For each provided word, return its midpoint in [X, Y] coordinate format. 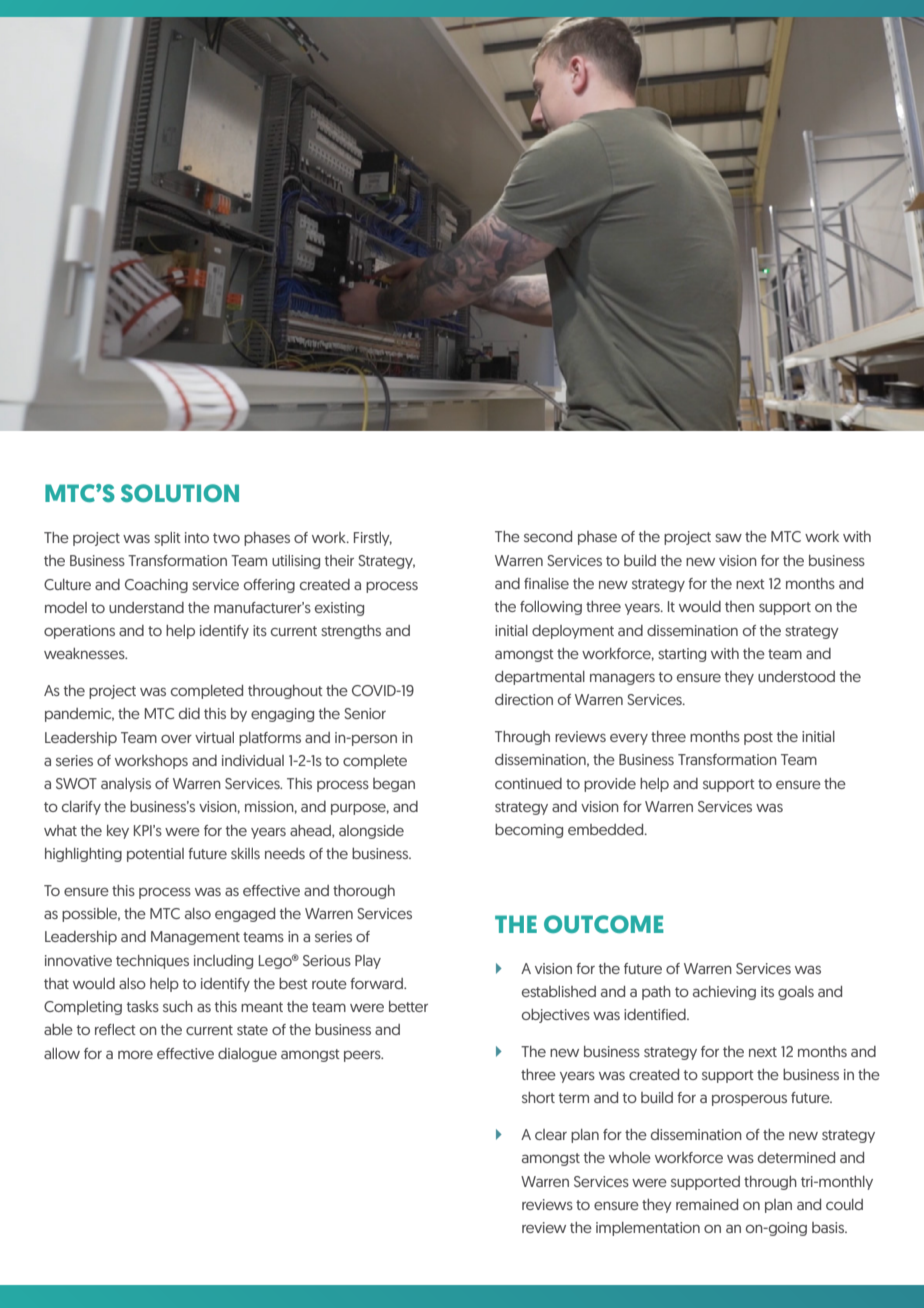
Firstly [373, 539]
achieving [724, 993]
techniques [152, 962]
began [394, 785]
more [135, 1055]
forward [377, 983]
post [758, 738]
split [167, 539]
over [176, 738]
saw [728, 537]
